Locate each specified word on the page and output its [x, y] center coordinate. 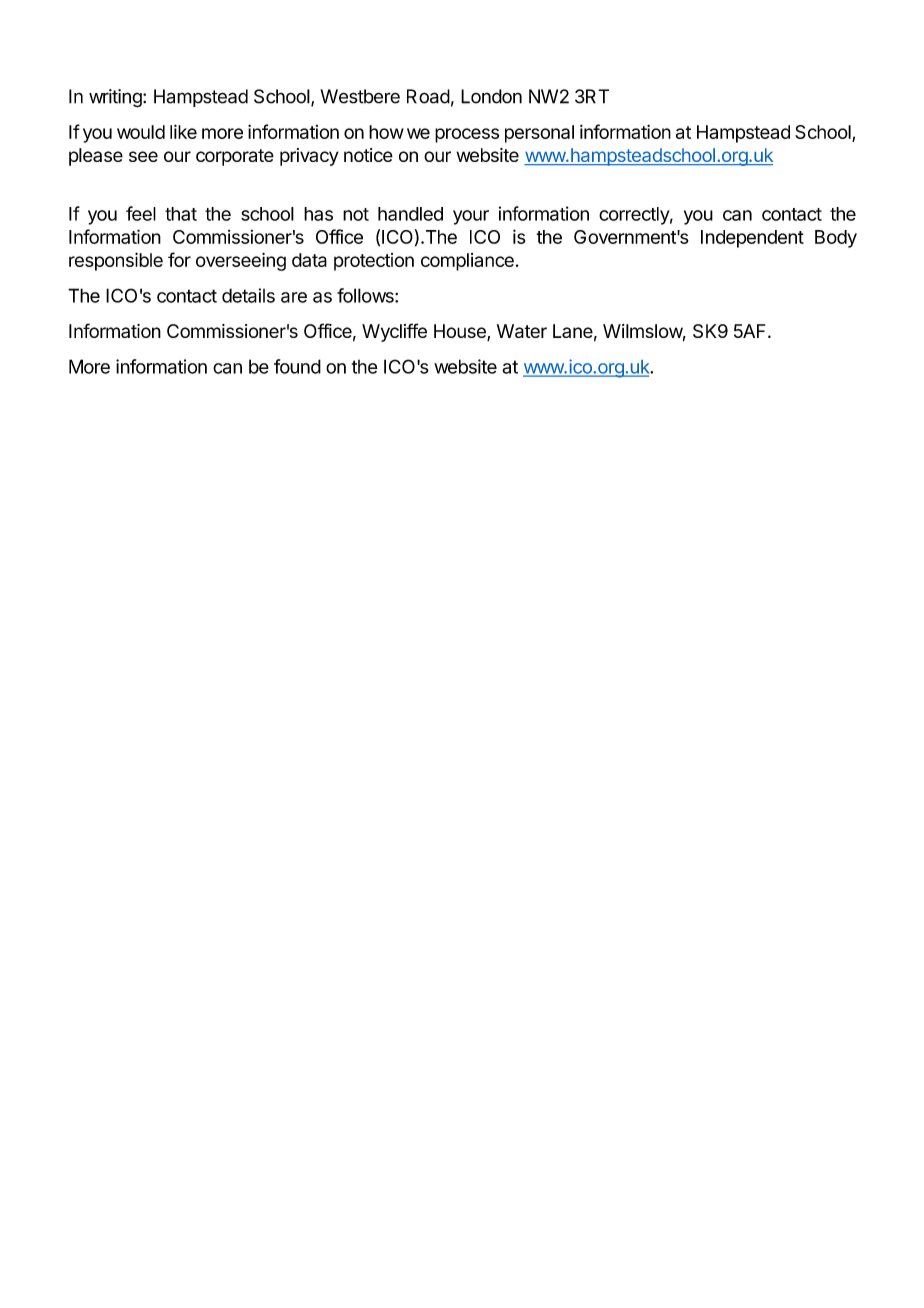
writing [116, 98]
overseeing [241, 262]
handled [410, 214]
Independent [752, 239]
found [297, 366]
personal [539, 134]
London [491, 96]
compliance [467, 262]
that [181, 214]
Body [836, 239]
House [461, 332]
